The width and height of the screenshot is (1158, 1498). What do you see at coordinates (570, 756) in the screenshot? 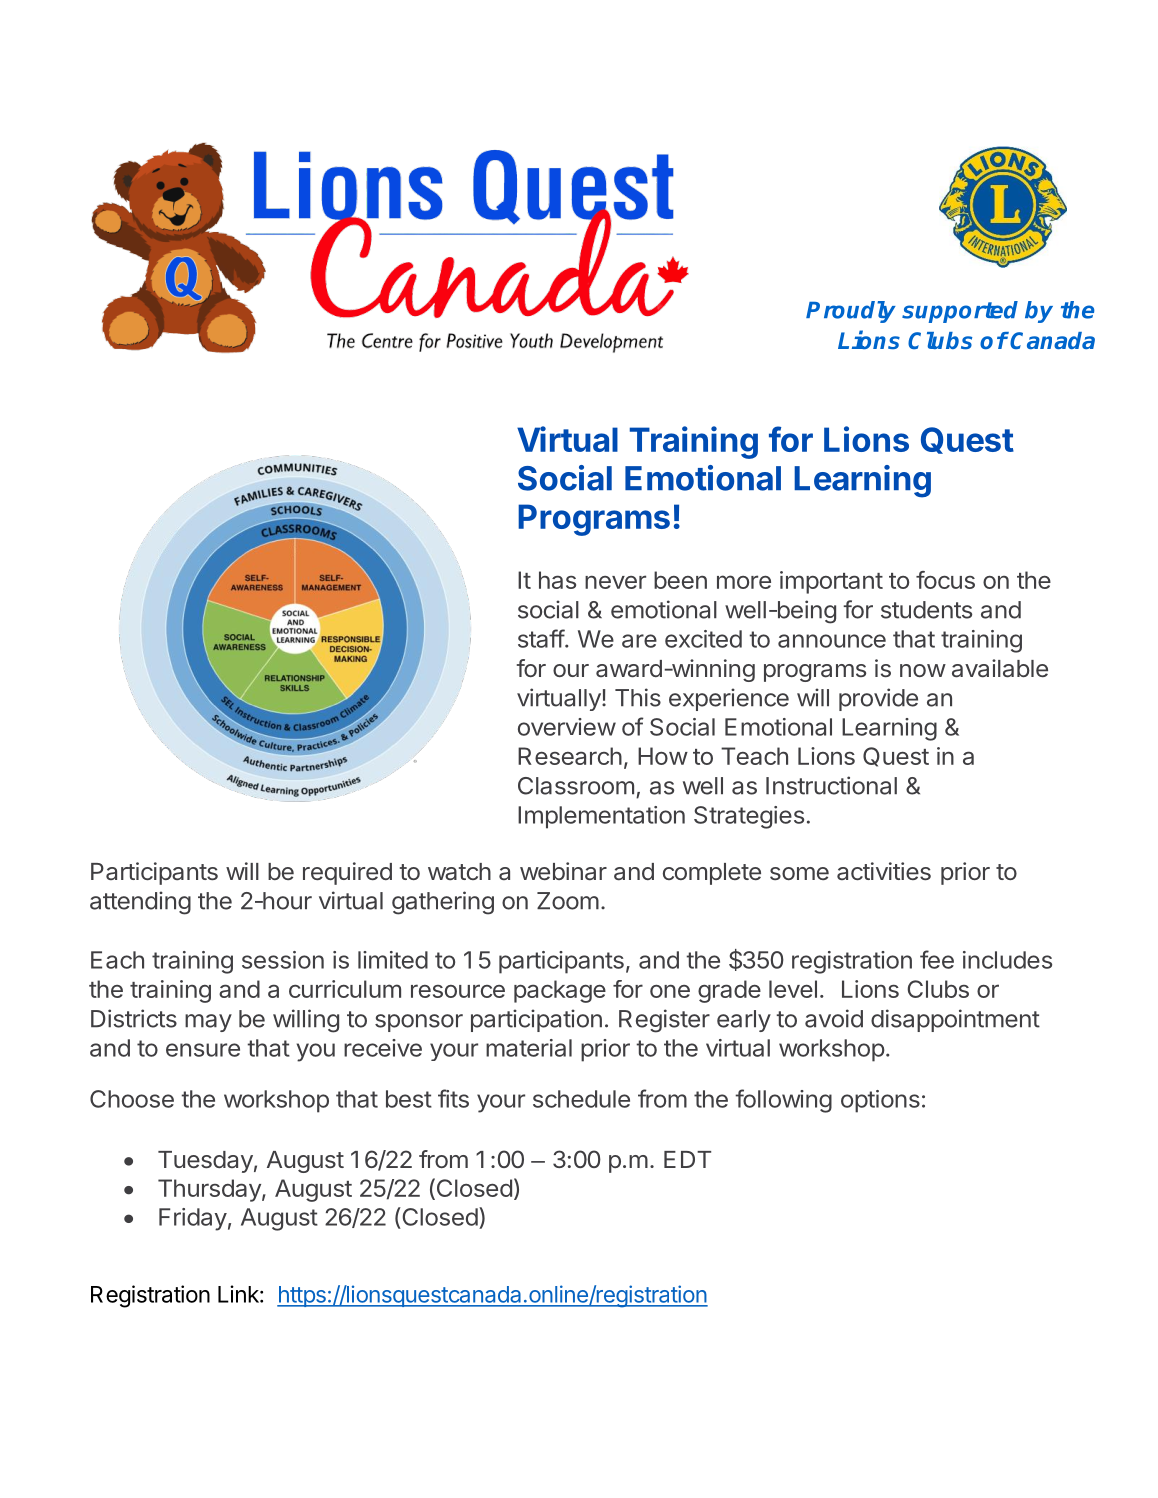
I see `Research` at bounding box center [570, 756].
